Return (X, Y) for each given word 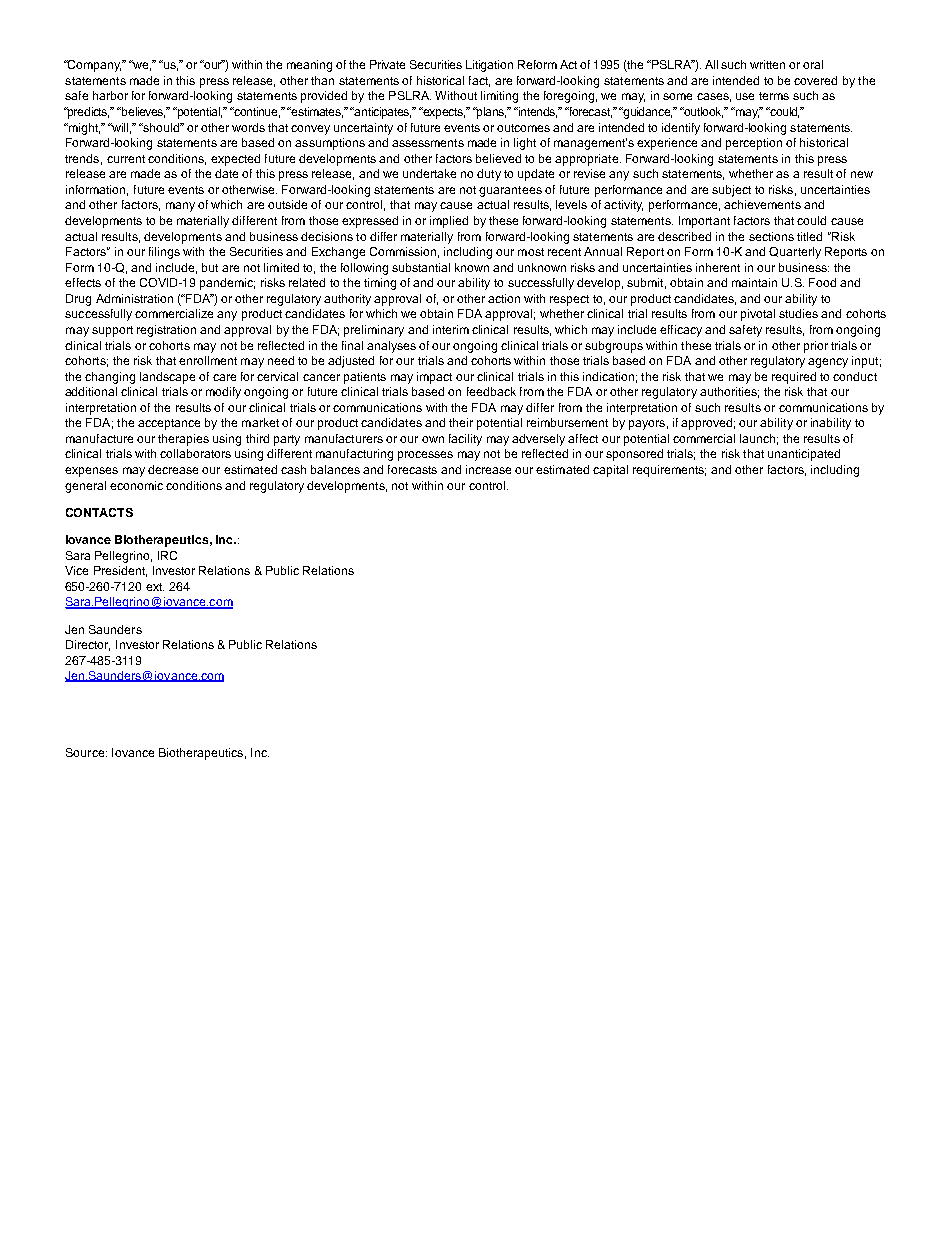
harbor (110, 95)
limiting (499, 97)
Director (88, 645)
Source (86, 752)
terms (774, 96)
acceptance (169, 424)
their (461, 422)
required (794, 378)
